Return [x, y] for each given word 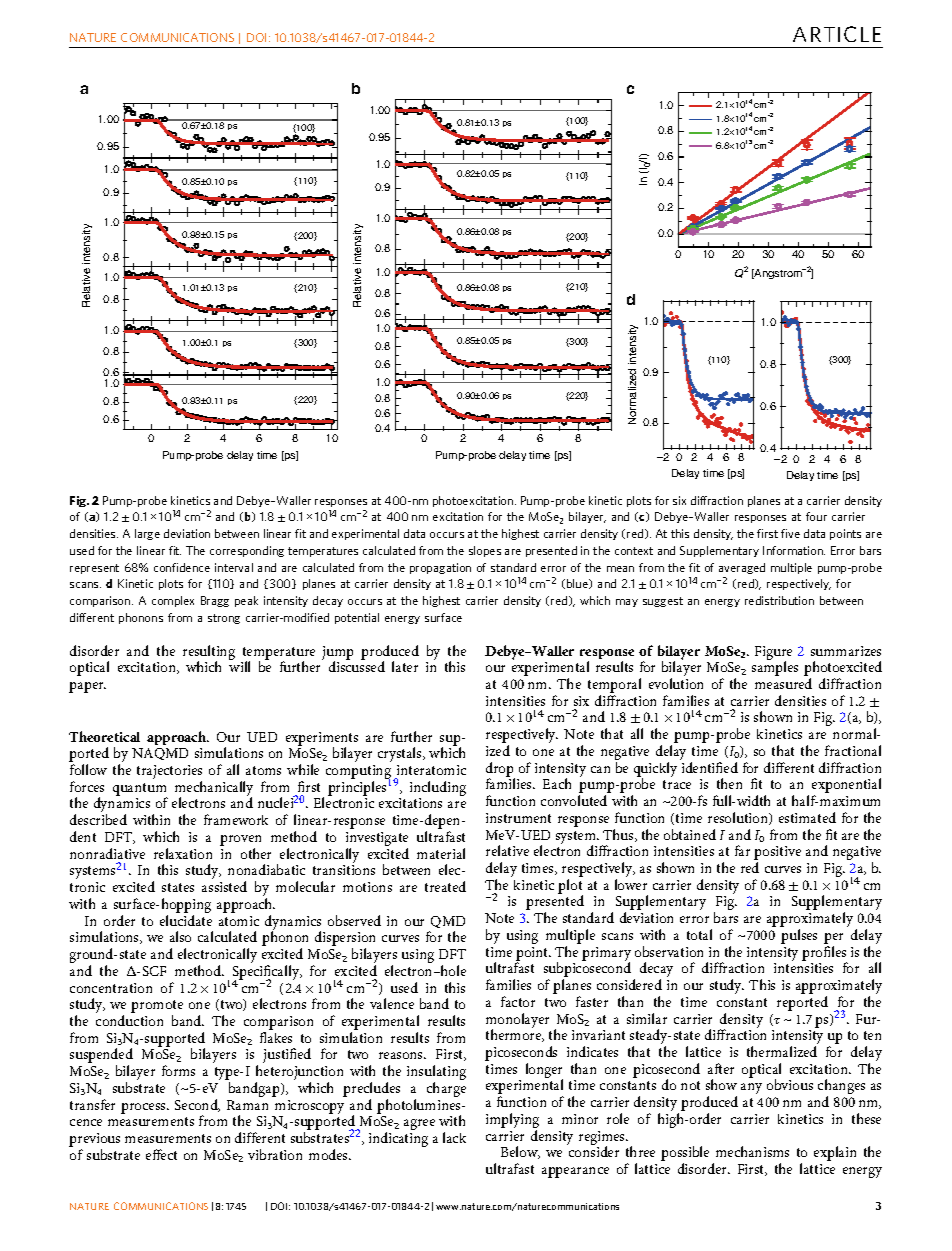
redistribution [779, 600]
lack [454, 1137]
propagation [440, 568]
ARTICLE [837, 34]
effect [161, 1154]
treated [445, 886]
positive [777, 854]
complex [173, 601]
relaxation [183, 853]
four [816, 516]
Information [794, 550]
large [147, 534]
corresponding [247, 551]
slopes [485, 551]
